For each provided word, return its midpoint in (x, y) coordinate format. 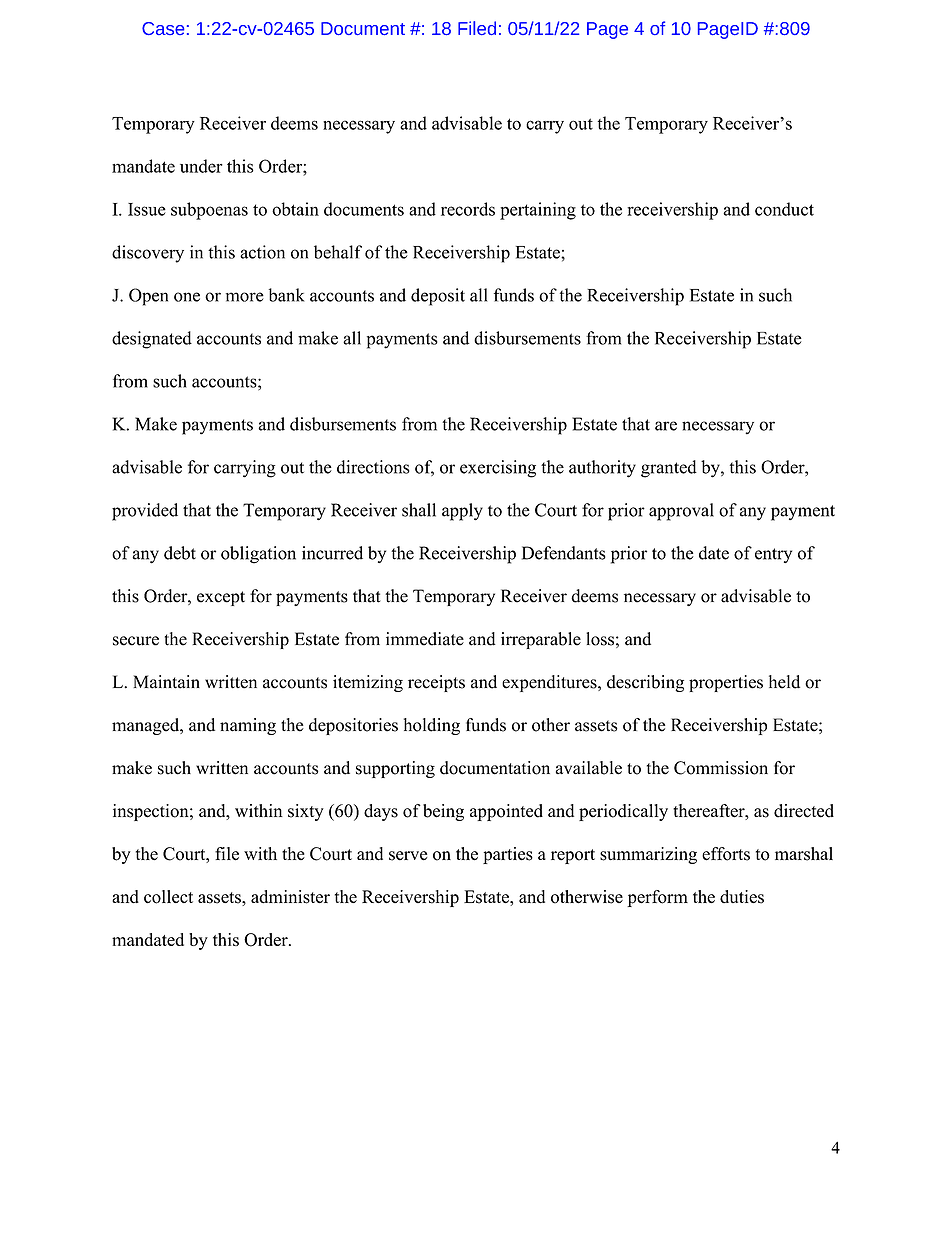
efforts (726, 854)
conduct (784, 209)
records (468, 209)
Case (163, 28)
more (245, 297)
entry (773, 555)
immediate (425, 639)
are (666, 426)
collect (168, 897)
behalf (338, 252)
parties (508, 855)
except (221, 598)
